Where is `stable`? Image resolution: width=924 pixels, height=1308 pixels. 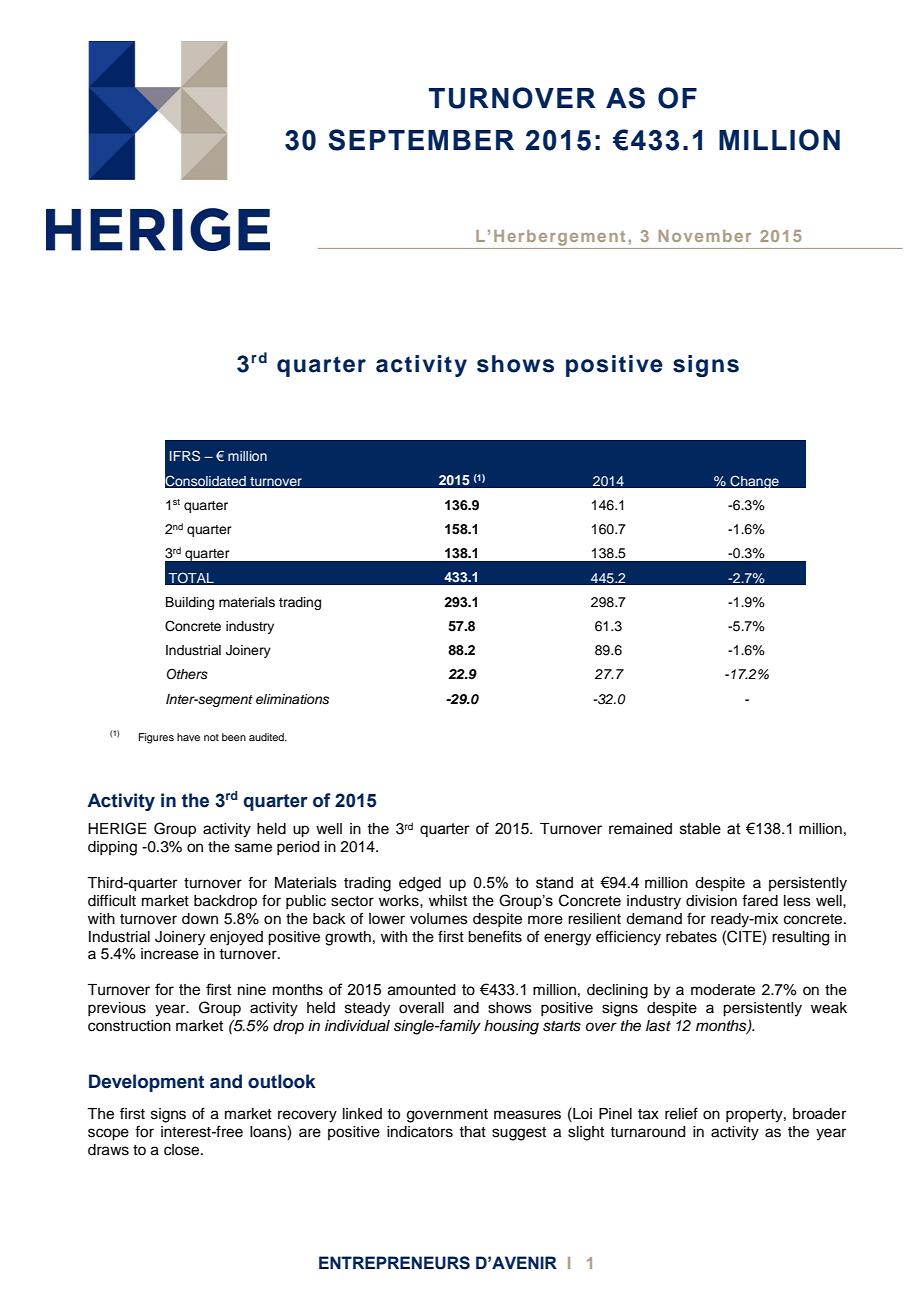 stable is located at coordinates (700, 829).
